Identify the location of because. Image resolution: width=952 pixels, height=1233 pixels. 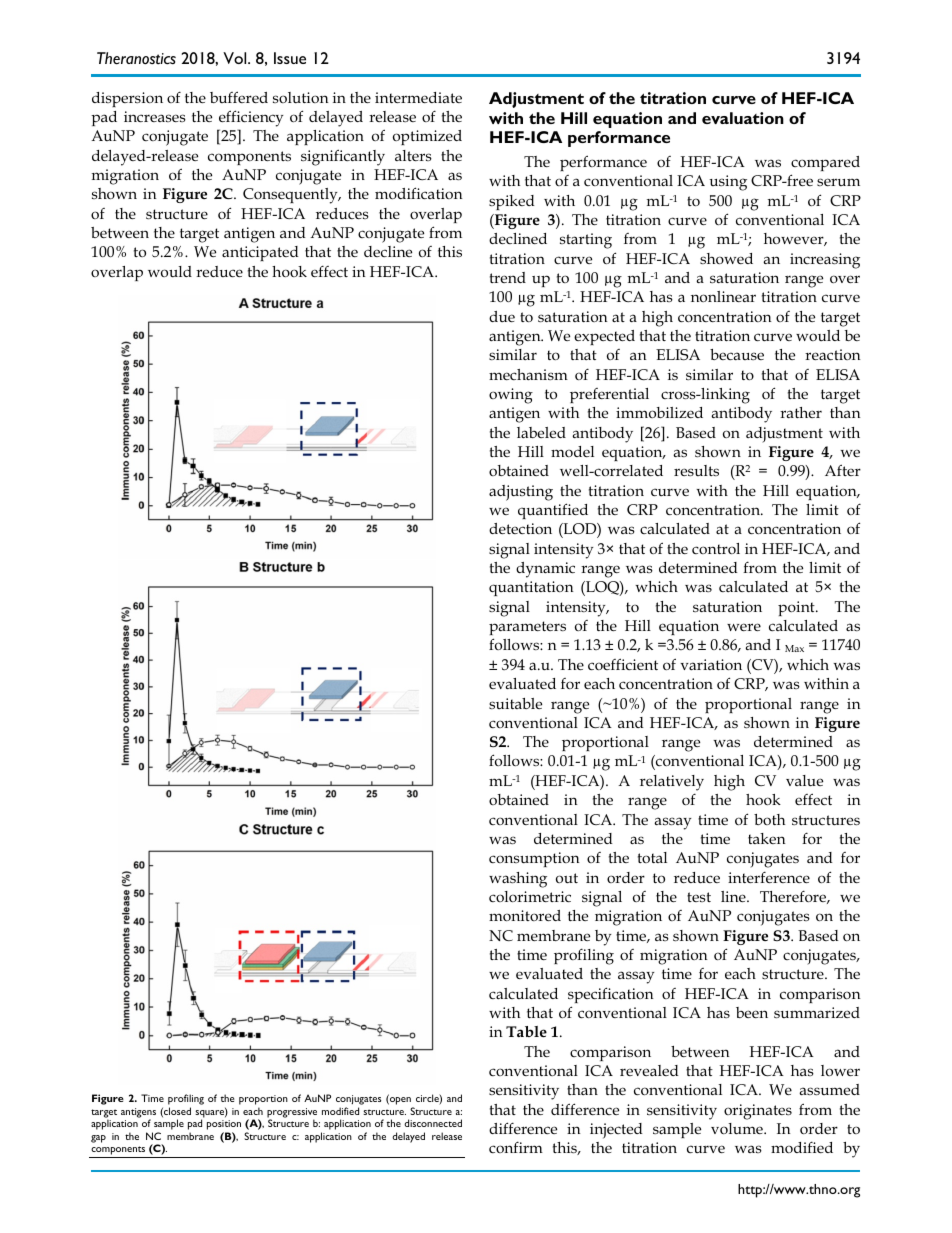
(737, 354).
